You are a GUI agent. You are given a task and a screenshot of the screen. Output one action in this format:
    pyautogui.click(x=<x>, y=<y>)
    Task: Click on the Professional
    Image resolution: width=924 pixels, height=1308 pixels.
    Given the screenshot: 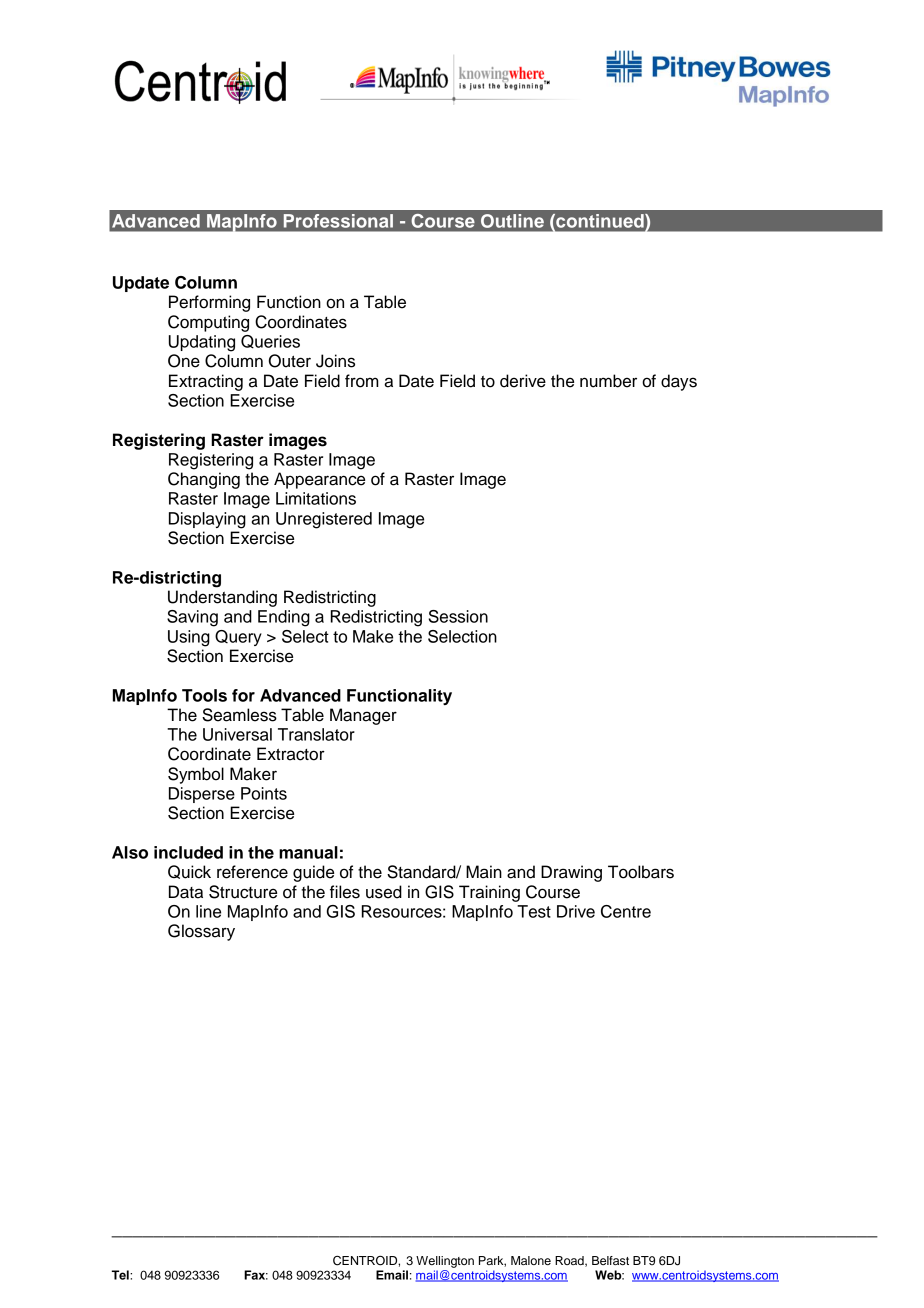 What is the action you would take?
    pyautogui.click(x=338, y=221)
